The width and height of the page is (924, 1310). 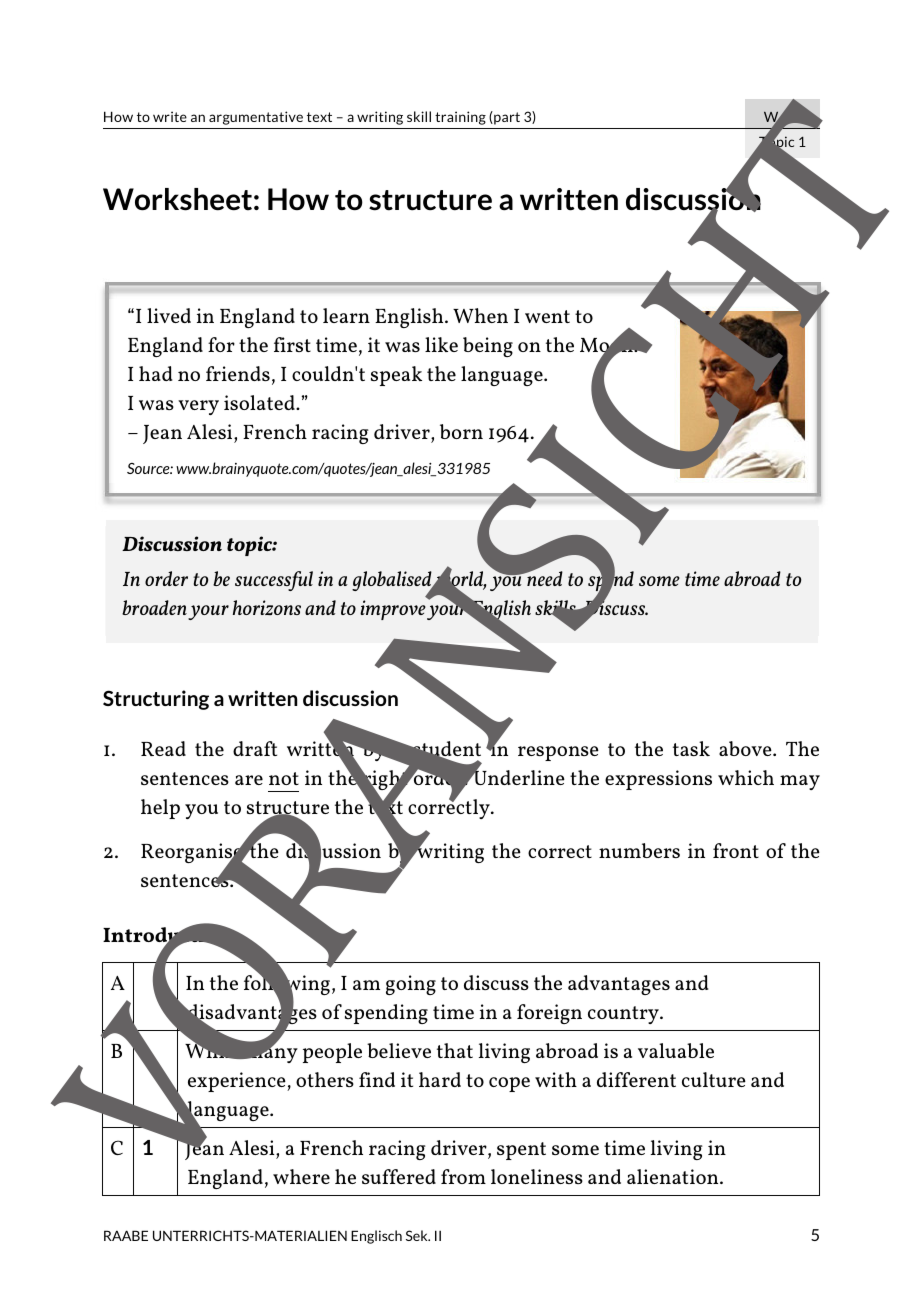 What do you see at coordinates (256, 118) in the page?
I see `argumentative` at bounding box center [256, 118].
